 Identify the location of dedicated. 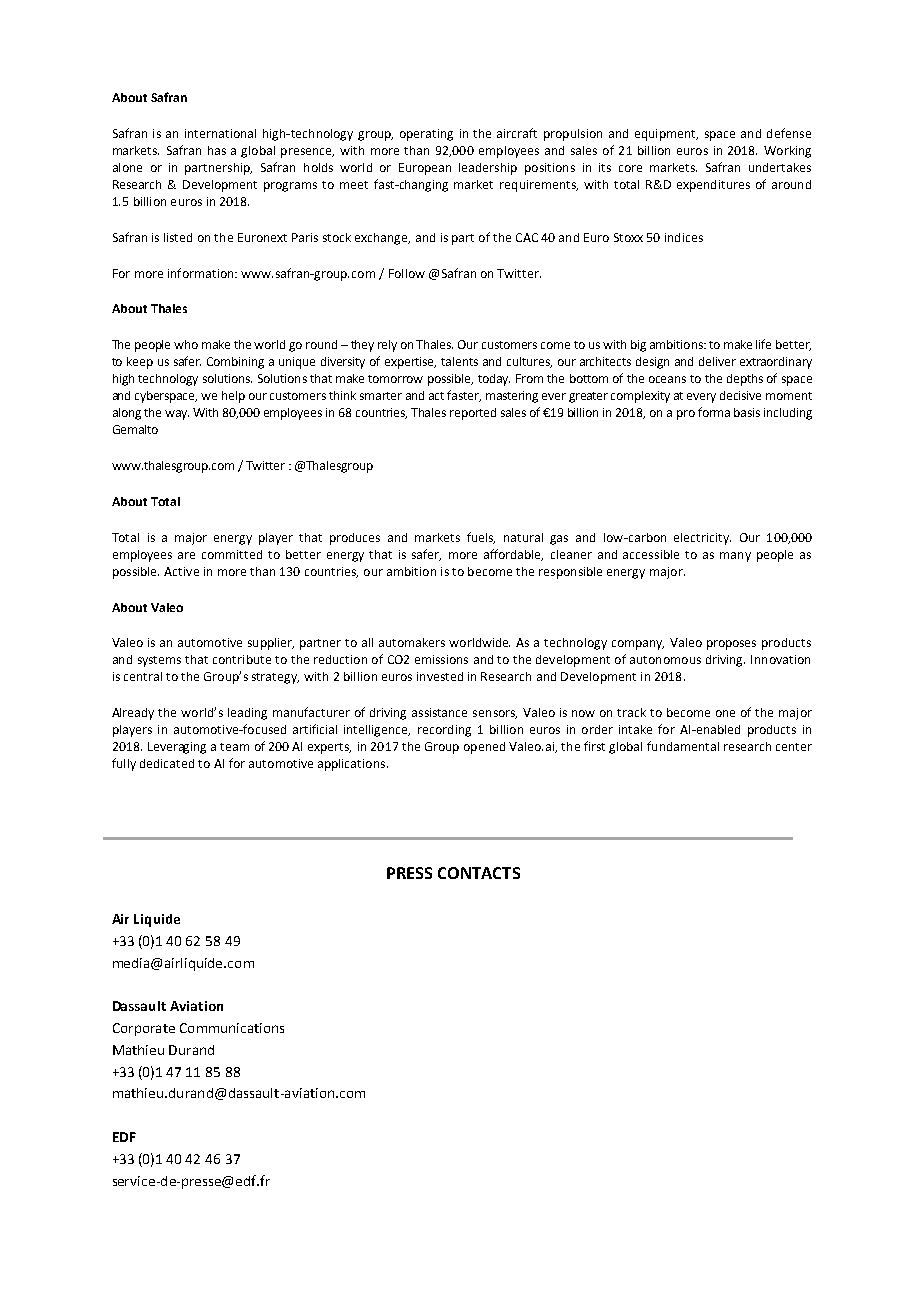
(167, 763).
